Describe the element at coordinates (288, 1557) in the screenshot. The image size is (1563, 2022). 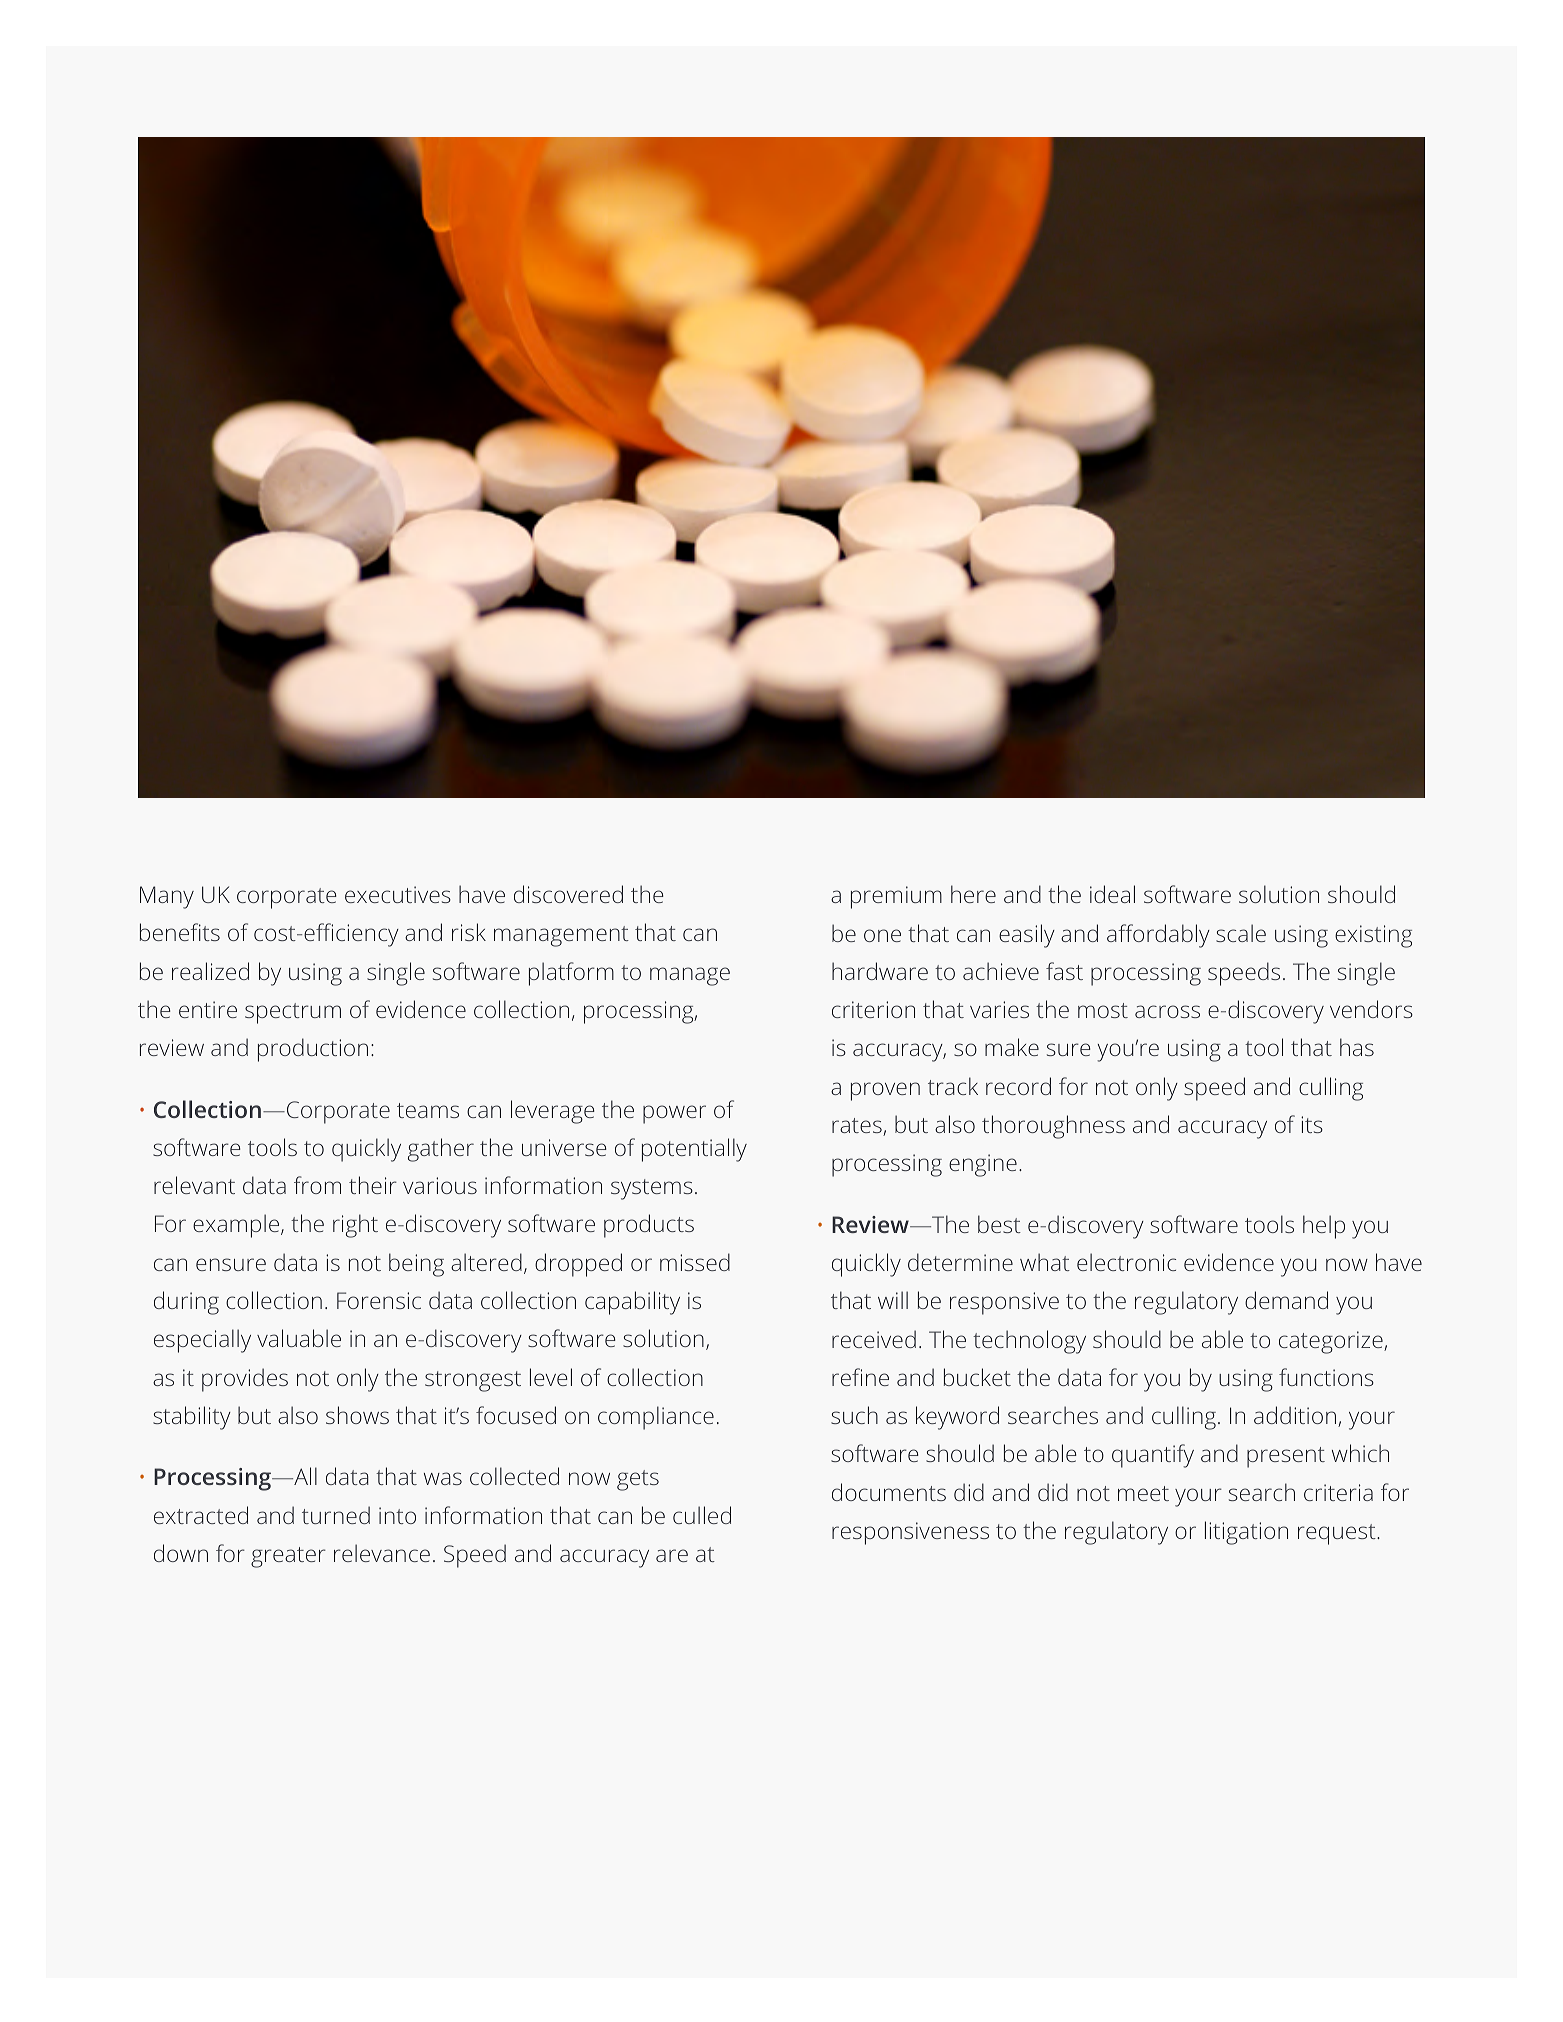
I see `greater` at that location.
